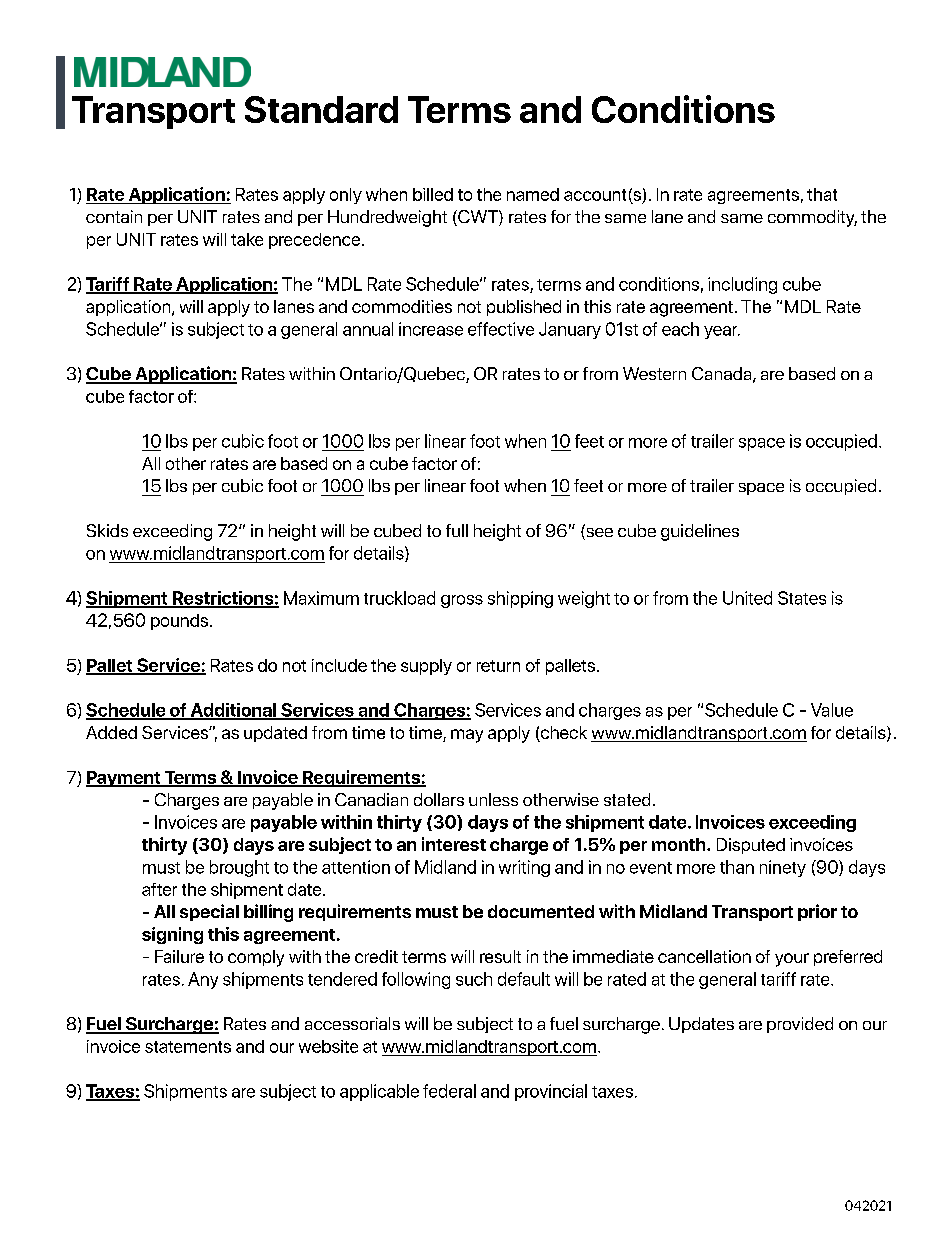  I want to click on pounds, so click(181, 622).
